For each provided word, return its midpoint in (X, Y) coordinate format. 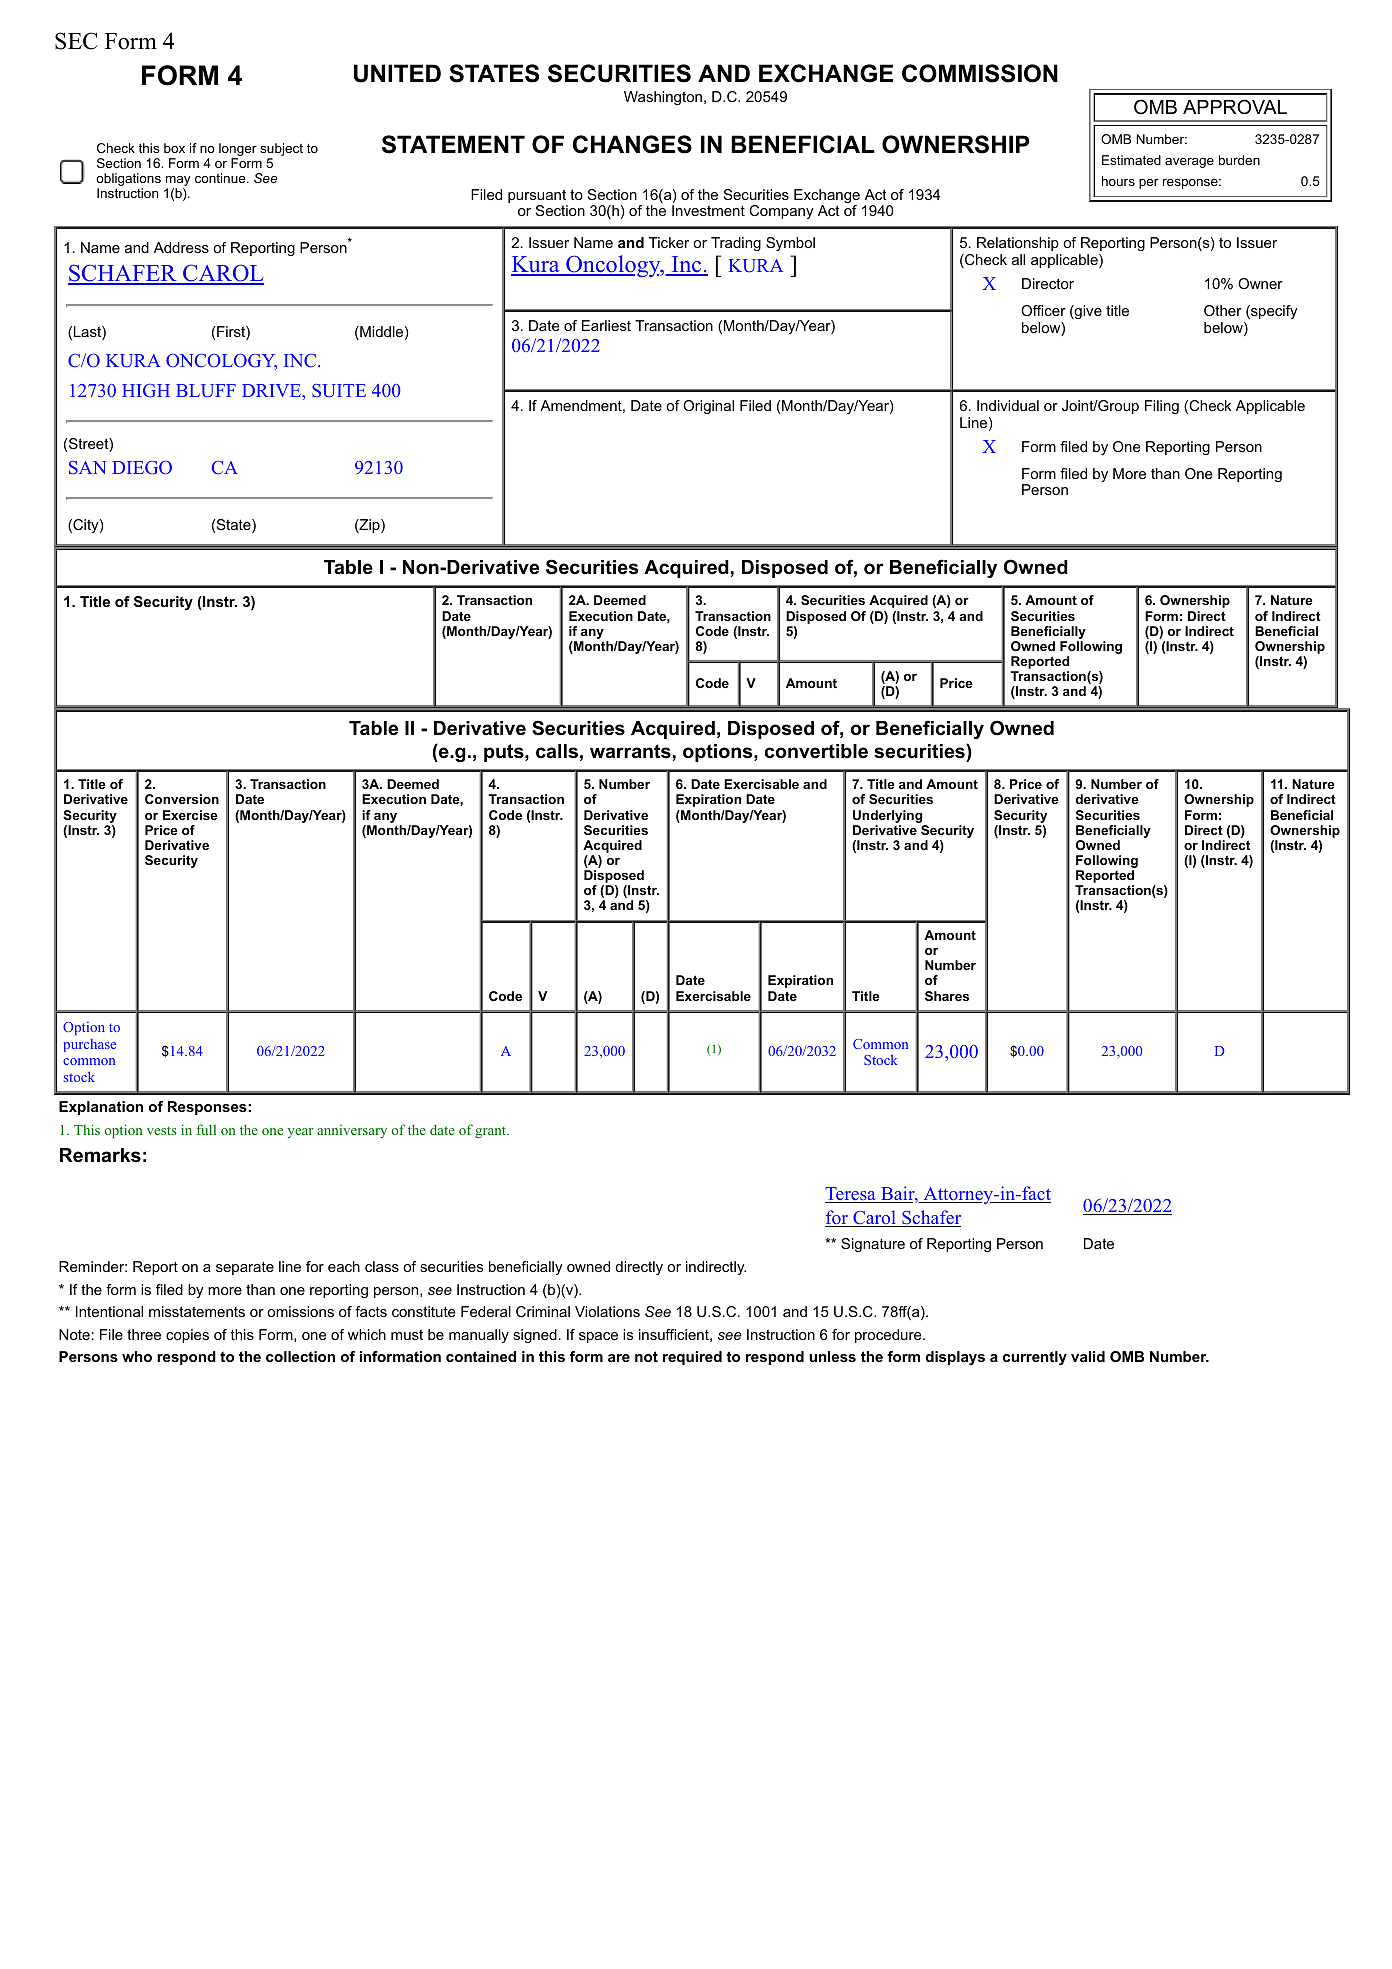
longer (238, 151)
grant (491, 1132)
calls (557, 751)
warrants (630, 751)
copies (187, 1336)
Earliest (606, 325)
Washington (663, 98)
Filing (1162, 407)
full (206, 1129)
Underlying (887, 816)
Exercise (190, 815)
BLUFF (206, 391)
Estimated (1131, 160)
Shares (947, 996)
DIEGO (142, 467)
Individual (1008, 405)
